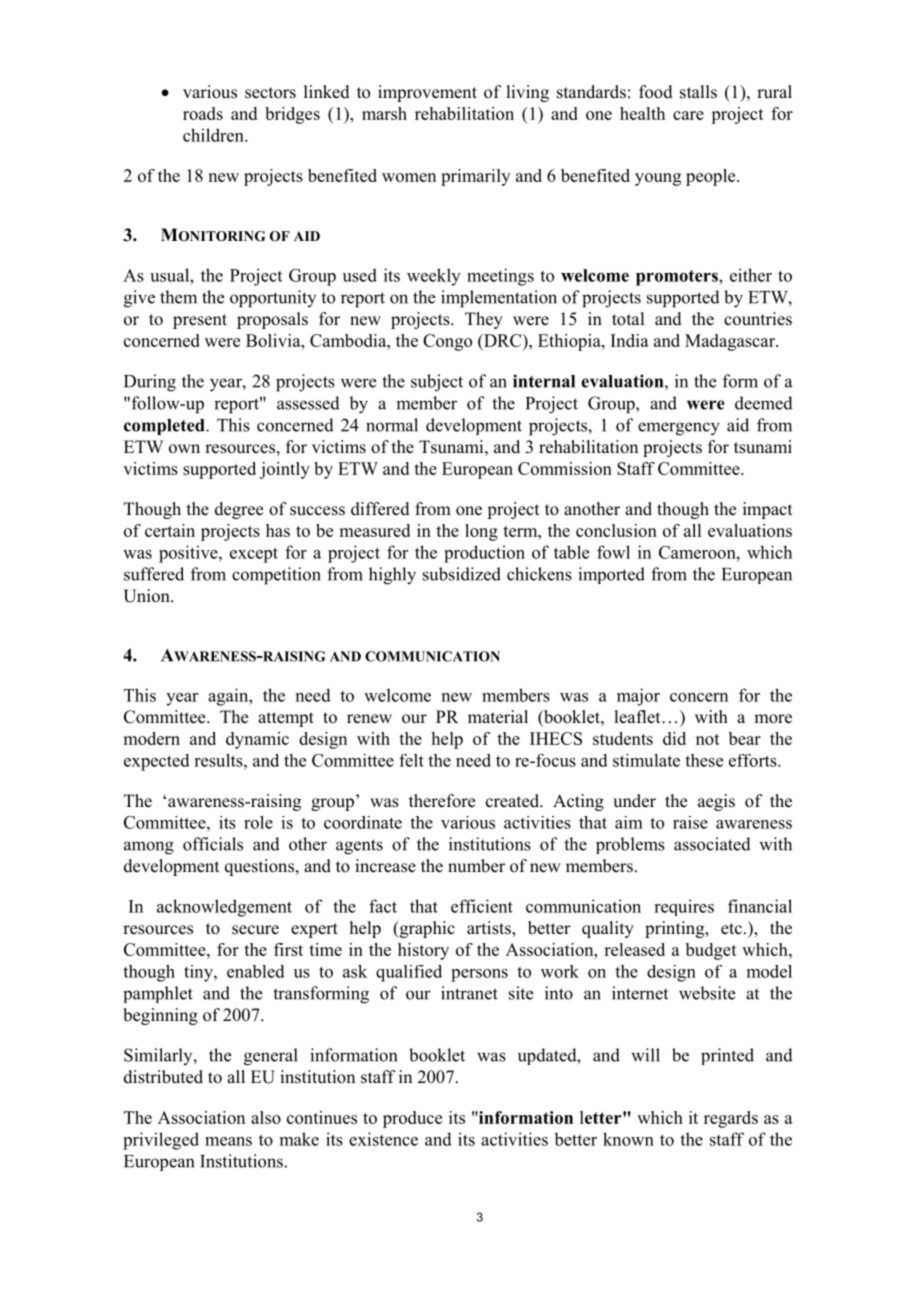  I want to click on care, so click(688, 115).
